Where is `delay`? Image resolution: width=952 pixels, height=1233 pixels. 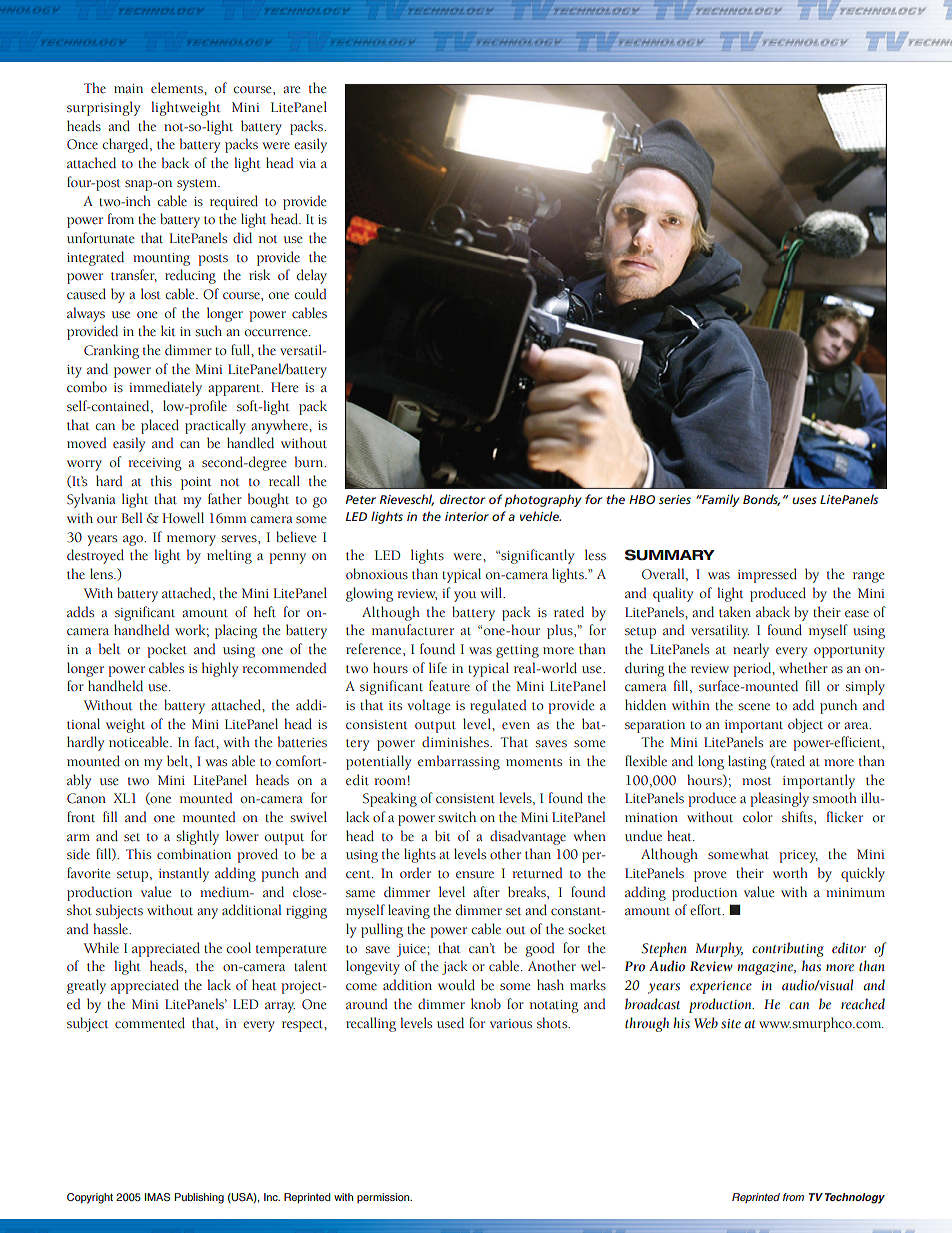
delay is located at coordinates (312, 276).
